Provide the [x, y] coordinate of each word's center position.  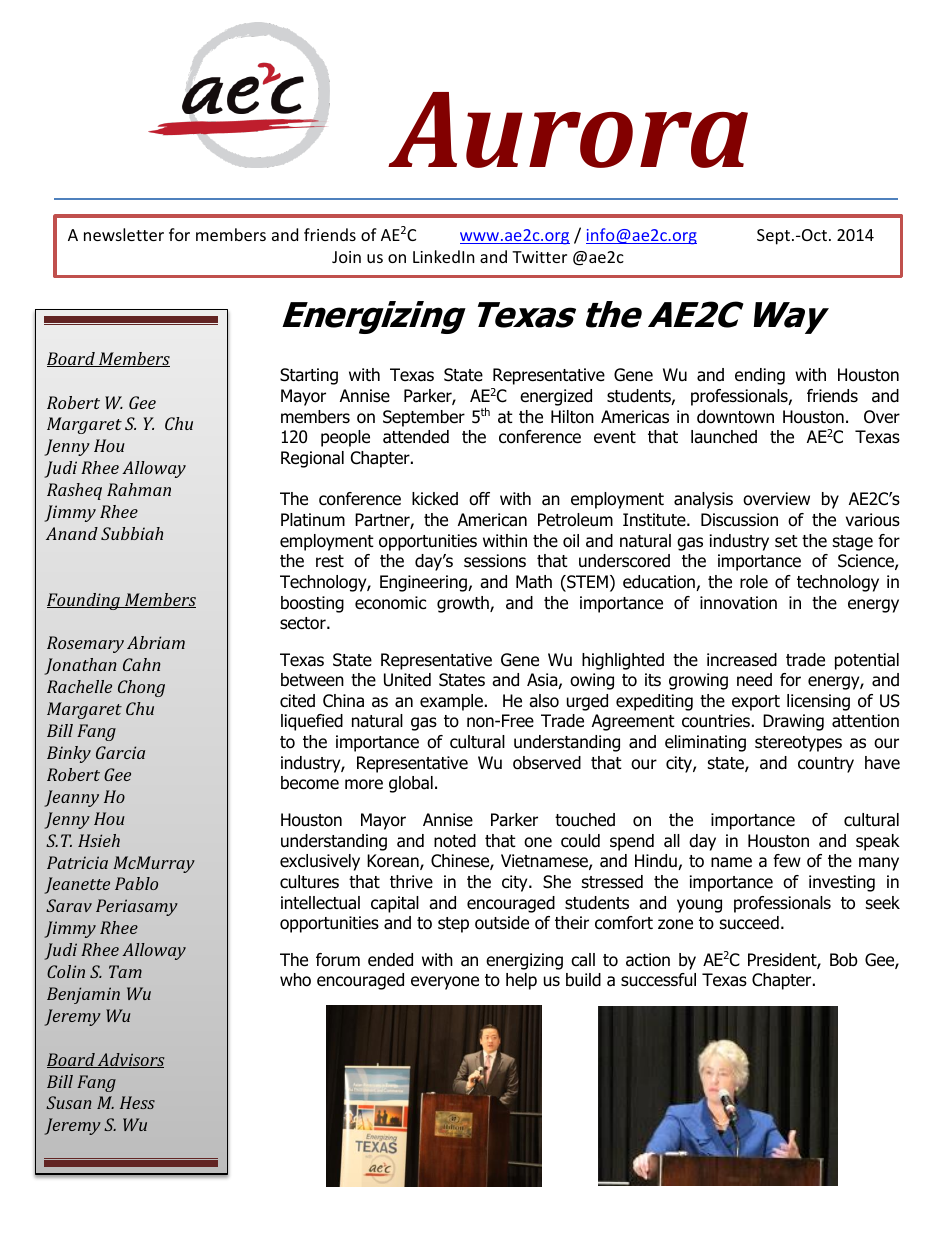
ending [760, 376]
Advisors [130, 1060]
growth [464, 604]
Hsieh [99, 840]
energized [556, 397]
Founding [84, 601]
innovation [738, 603]
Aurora [568, 130]
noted [455, 841]
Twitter [539, 257]
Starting [309, 376]
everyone [445, 983]
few [787, 861]
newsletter [124, 234]
